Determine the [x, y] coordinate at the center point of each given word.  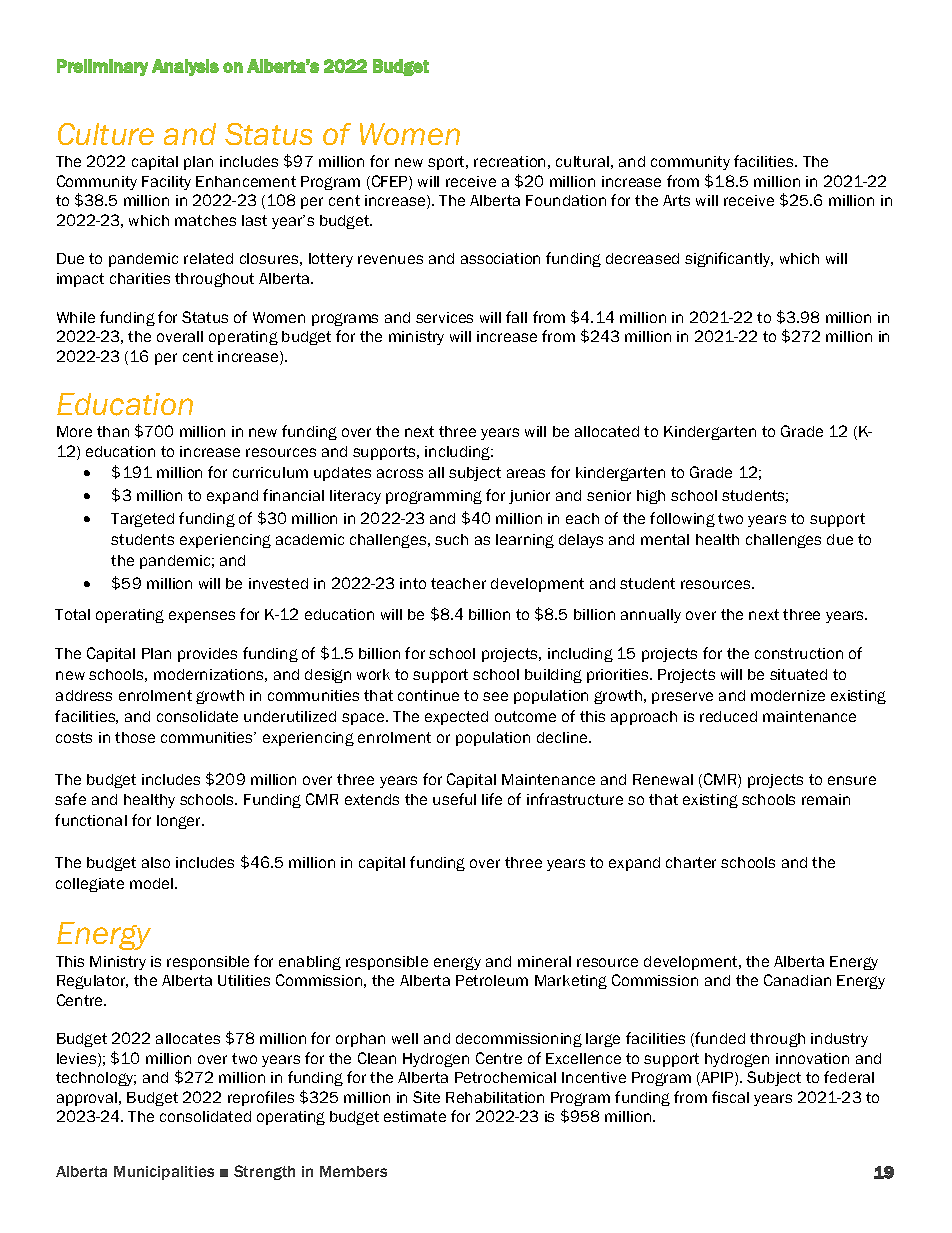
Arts [676, 200]
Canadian [797, 980]
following [682, 519]
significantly [729, 259]
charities [140, 278]
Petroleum [492, 980]
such [451, 539]
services [444, 317]
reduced [728, 716]
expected [456, 718]
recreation [509, 161]
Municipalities [164, 1173]
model [151, 883]
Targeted [142, 520]
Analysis [185, 67]
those [135, 737]
